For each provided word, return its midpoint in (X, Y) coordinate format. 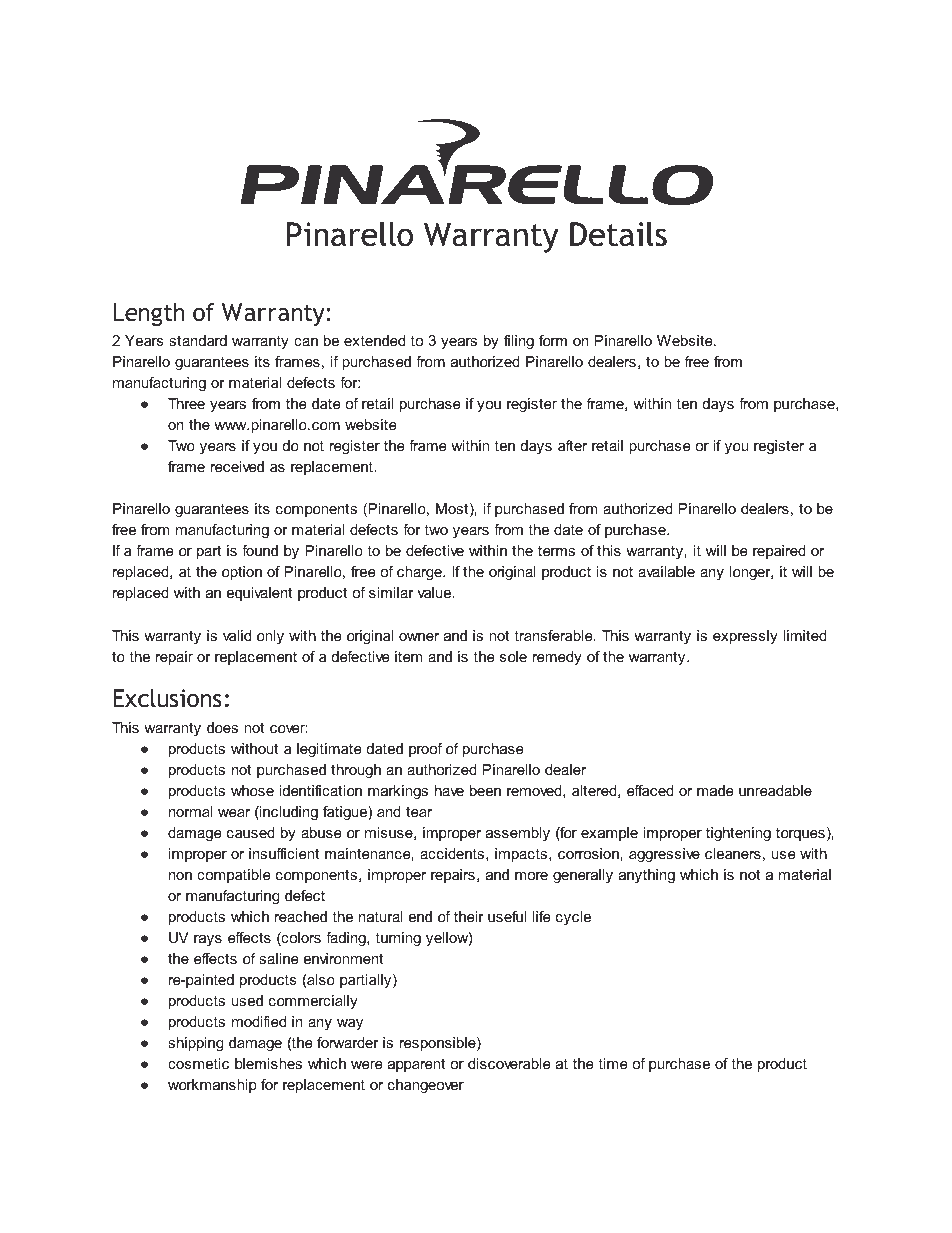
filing (519, 342)
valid (237, 635)
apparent (416, 1065)
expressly (745, 637)
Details (618, 234)
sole (513, 656)
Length (149, 314)
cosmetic (198, 1063)
